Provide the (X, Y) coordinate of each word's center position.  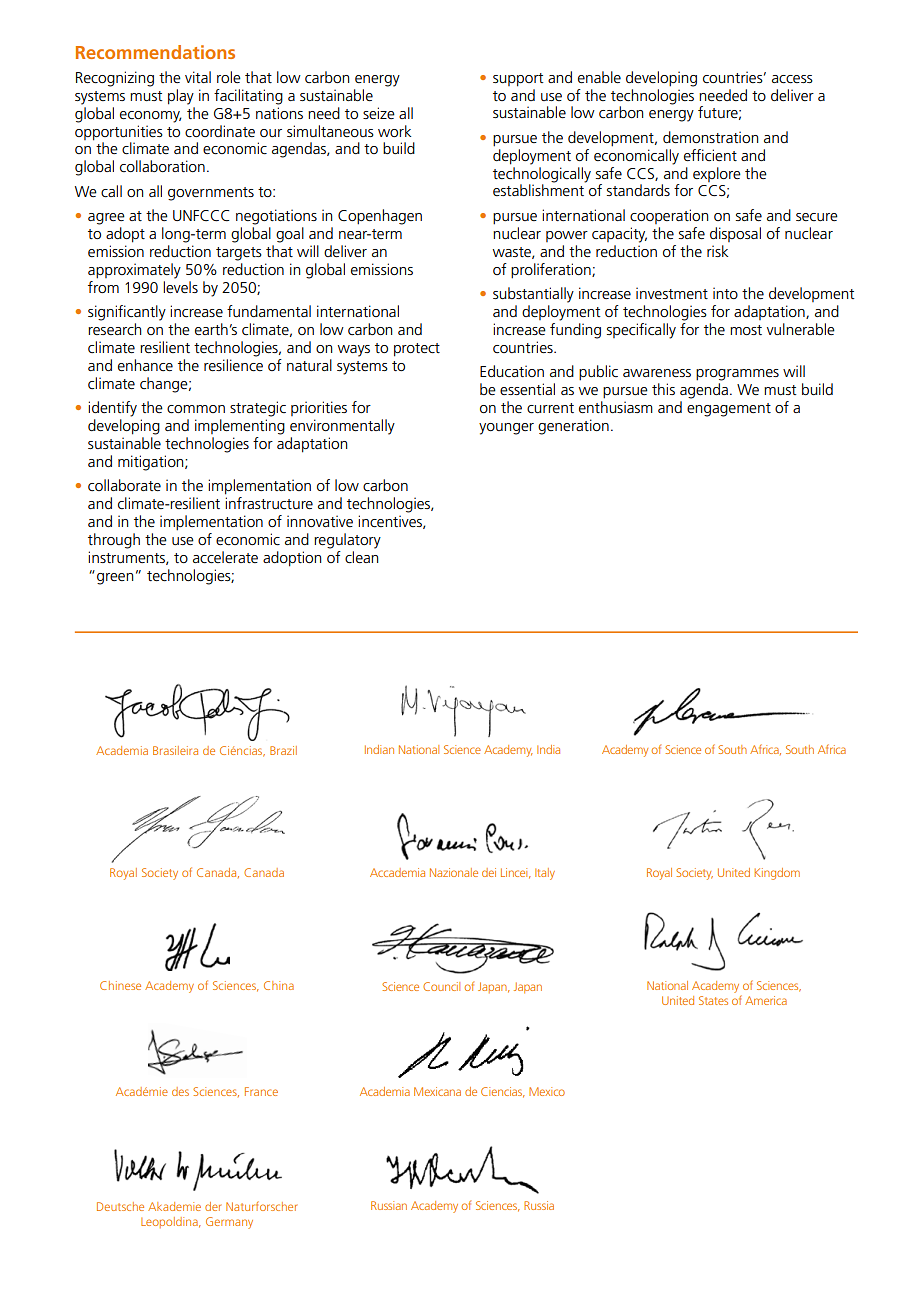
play (181, 97)
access (792, 79)
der (213, 1206)
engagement (729, 410)
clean (361, 557)
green (115, 579)
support (518, 80)
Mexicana (437, 1091)
